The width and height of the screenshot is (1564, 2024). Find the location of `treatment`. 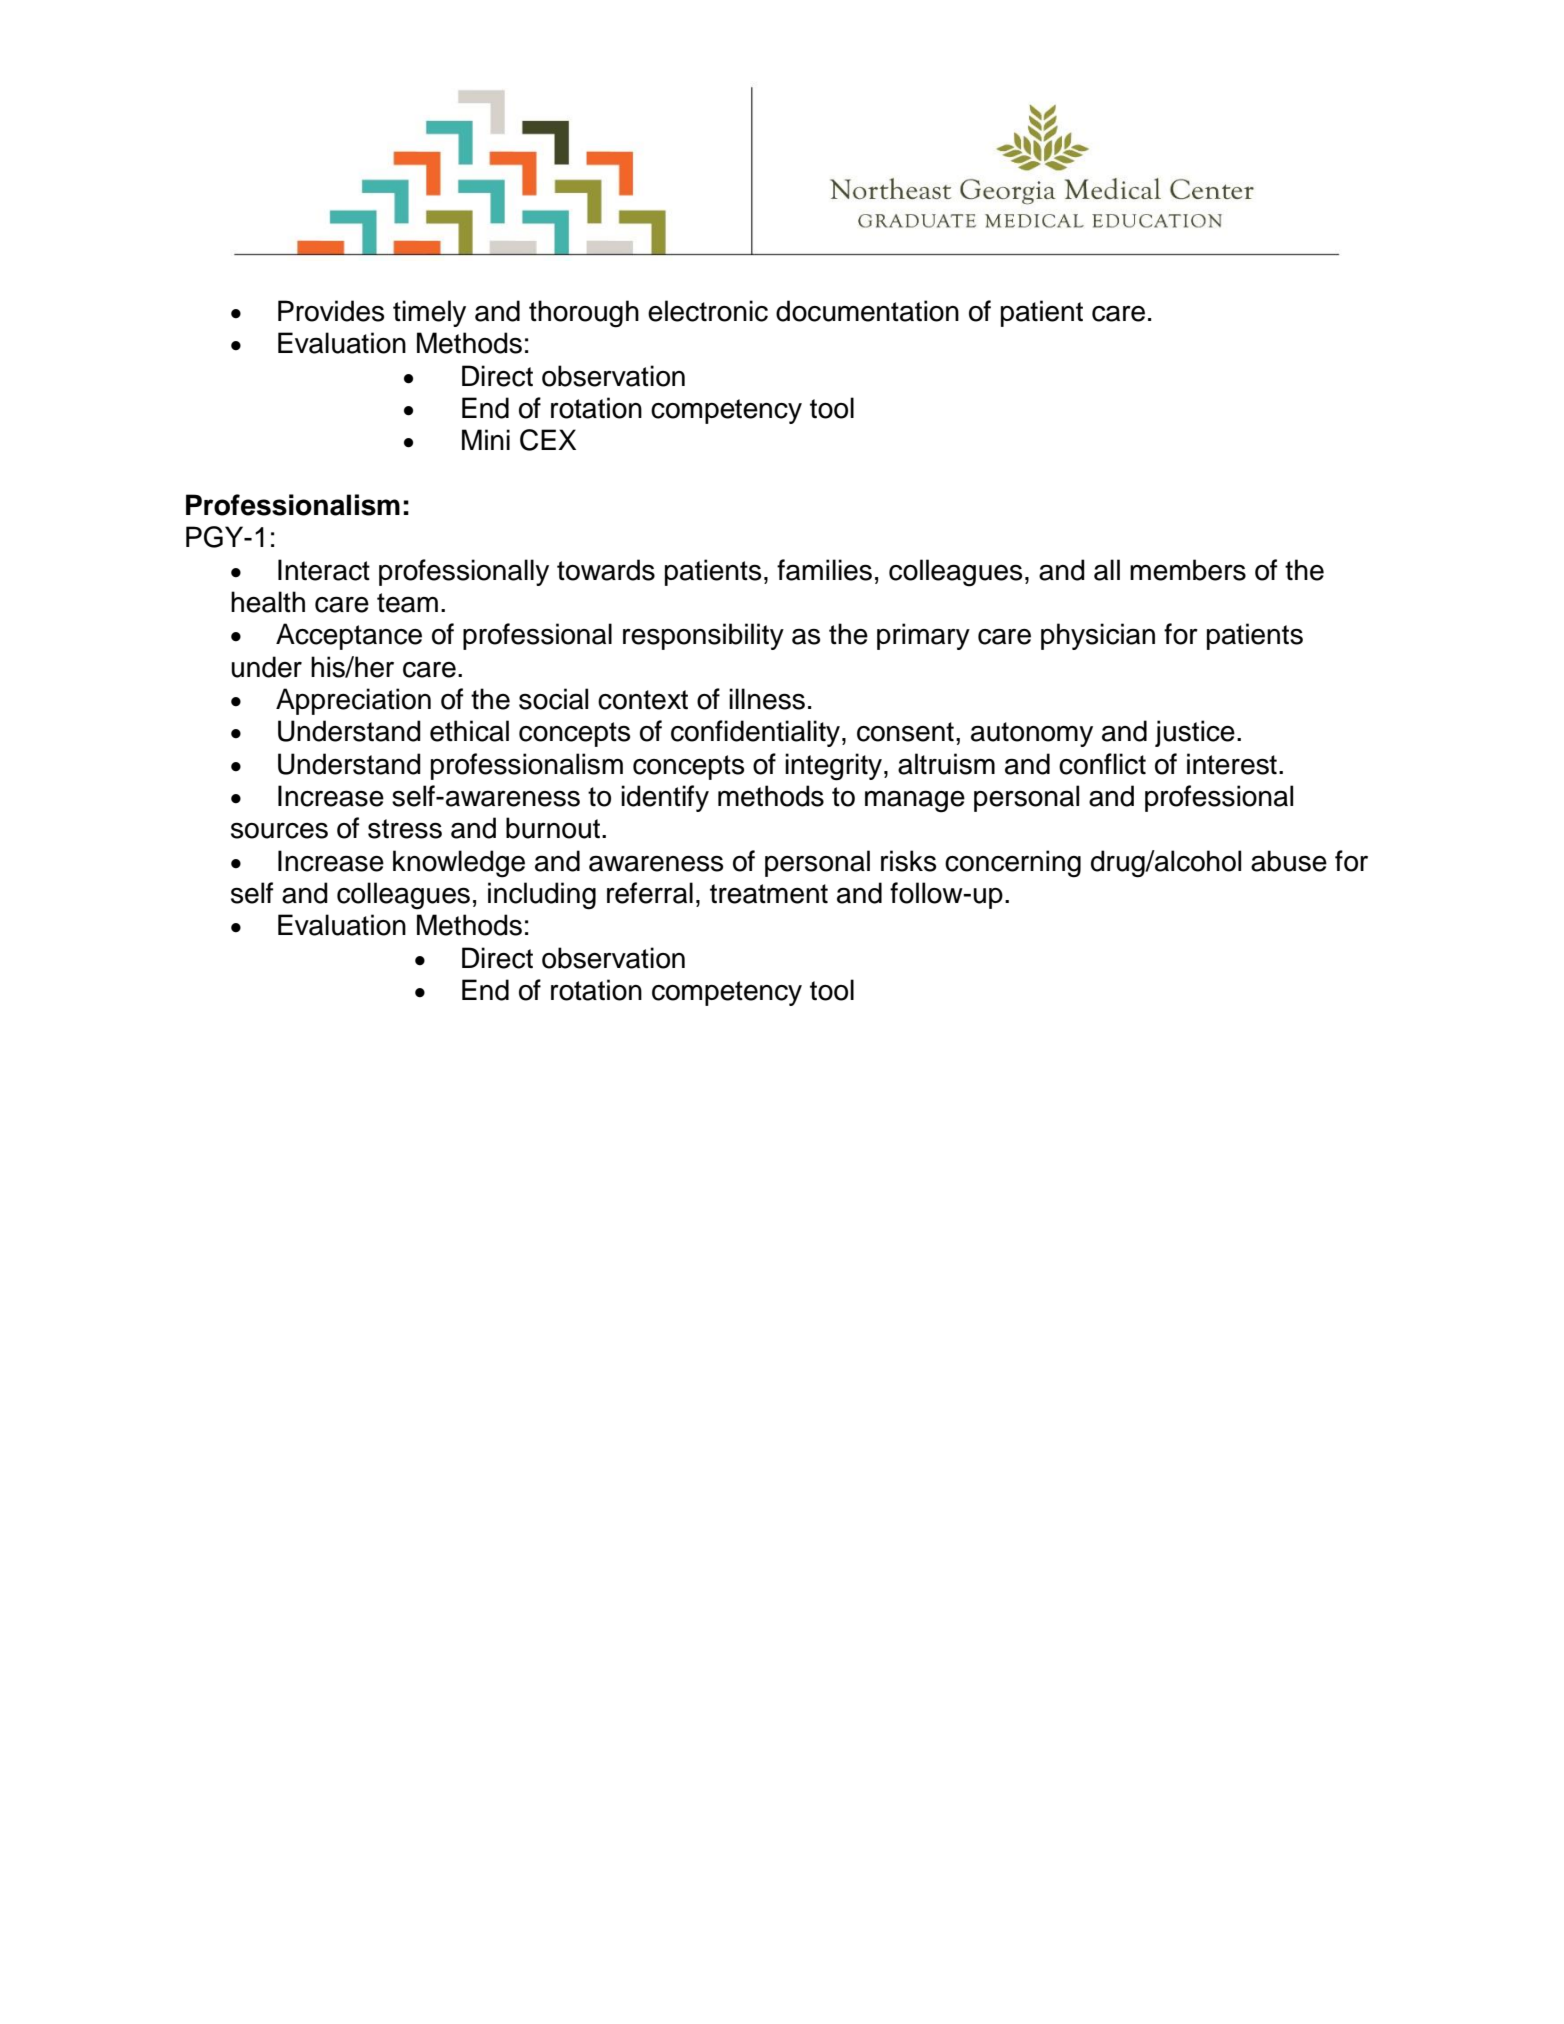

treatment is located at coordinates (769, 894).
